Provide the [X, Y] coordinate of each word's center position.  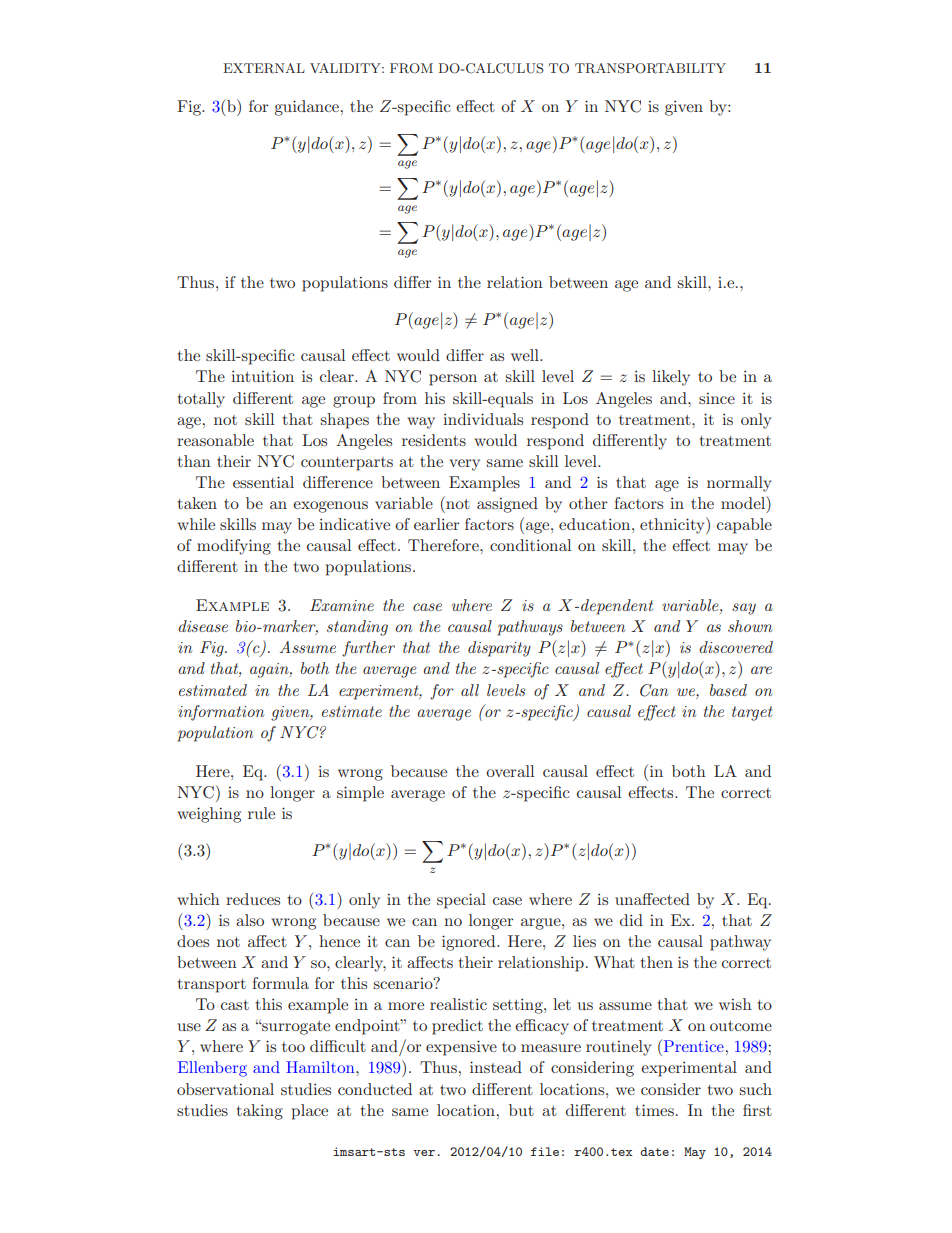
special [461, 901]
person [453, 380]
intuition [262, 376]
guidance [306, 108]
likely [671, 378]
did [631, 920]
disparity [499, 649]
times [654, 1110]
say [744, 609]
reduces [253, 899]
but [521, 1110]
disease [203, 626]
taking [260, 1112]
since [717, 398]
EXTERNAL [264, 68]
